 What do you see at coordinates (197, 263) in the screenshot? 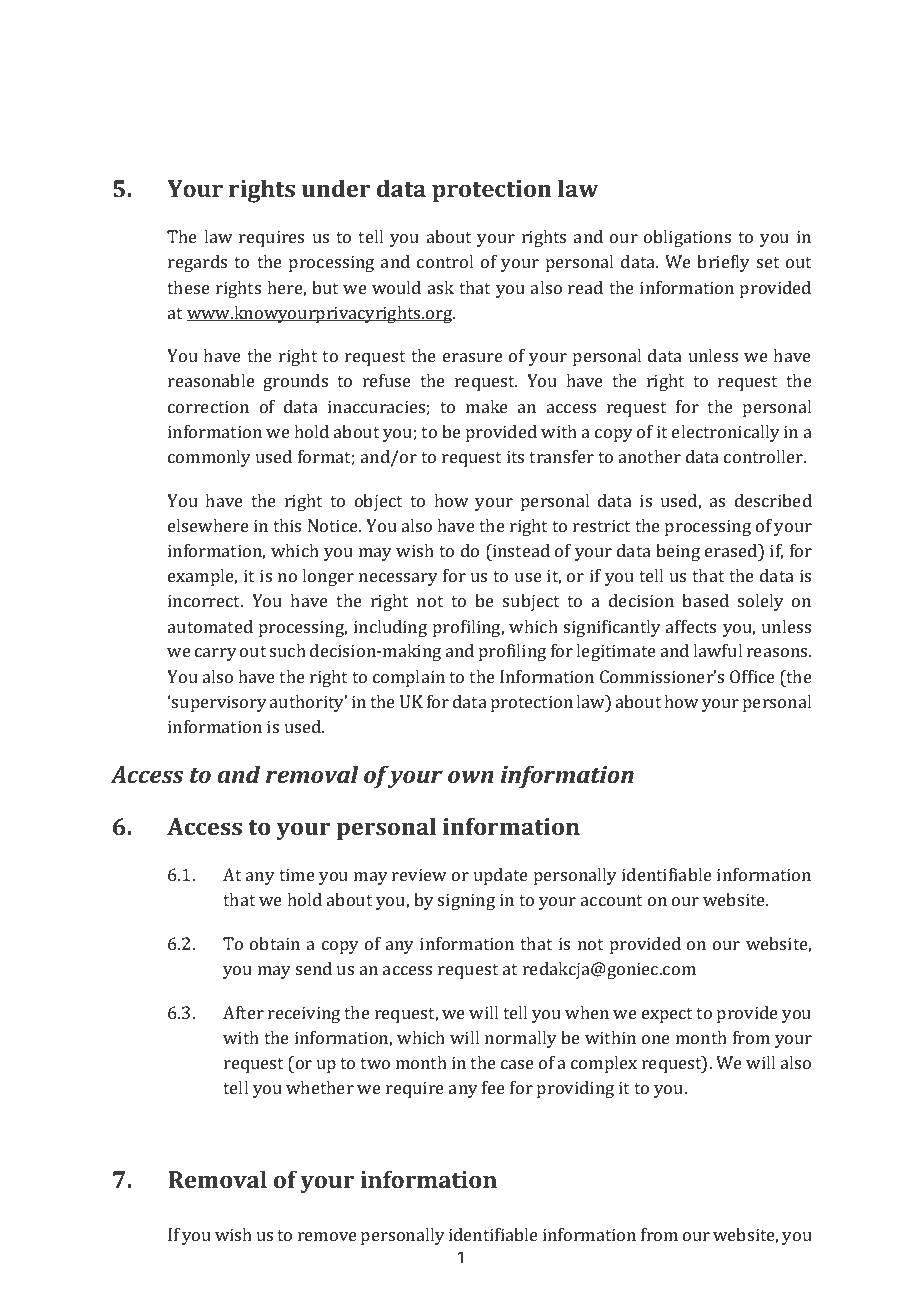
I see `regards` at bounding box center [197, 263].
